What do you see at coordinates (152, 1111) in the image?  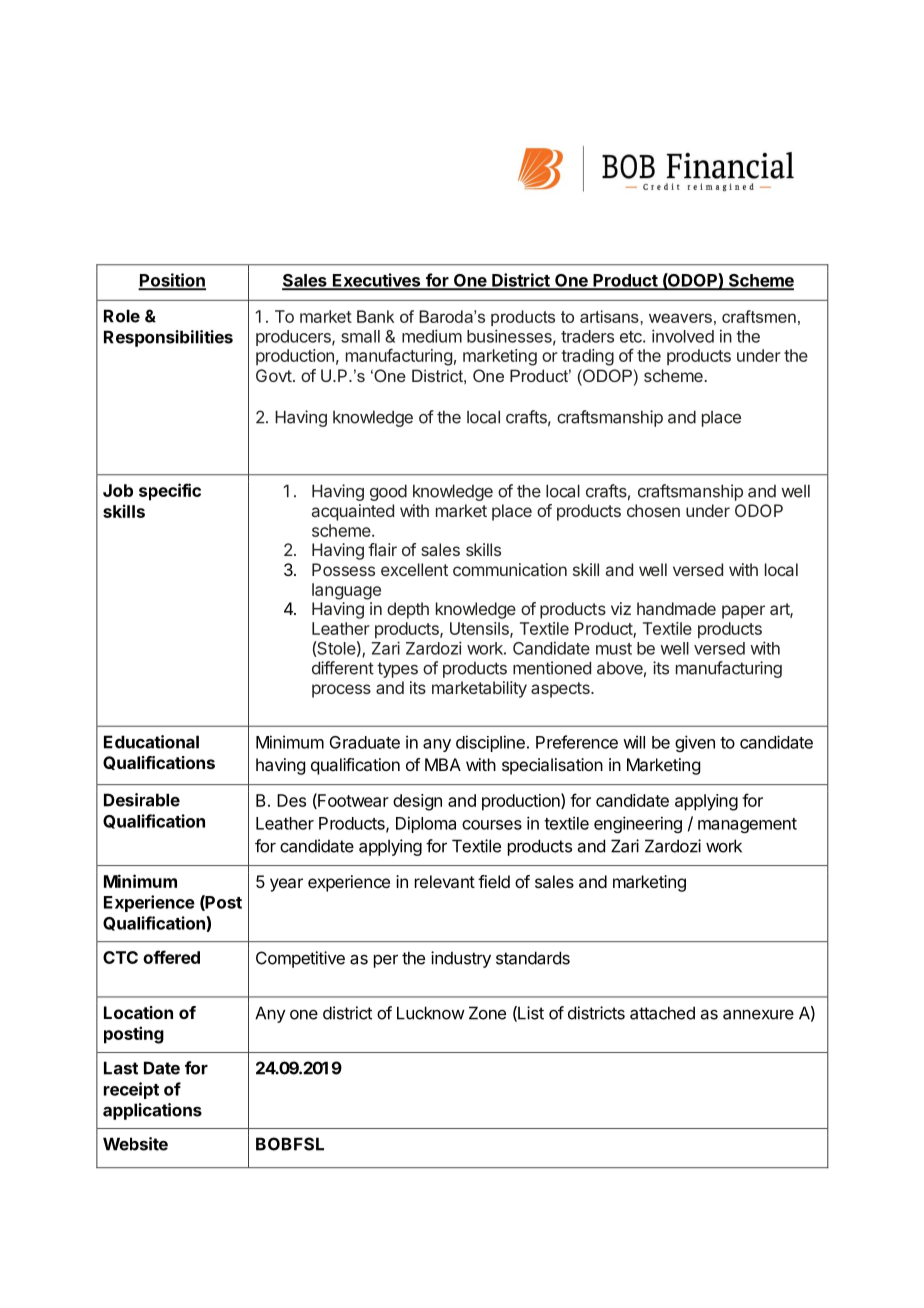 I see `applications` at bounding box center [152, 1111].
